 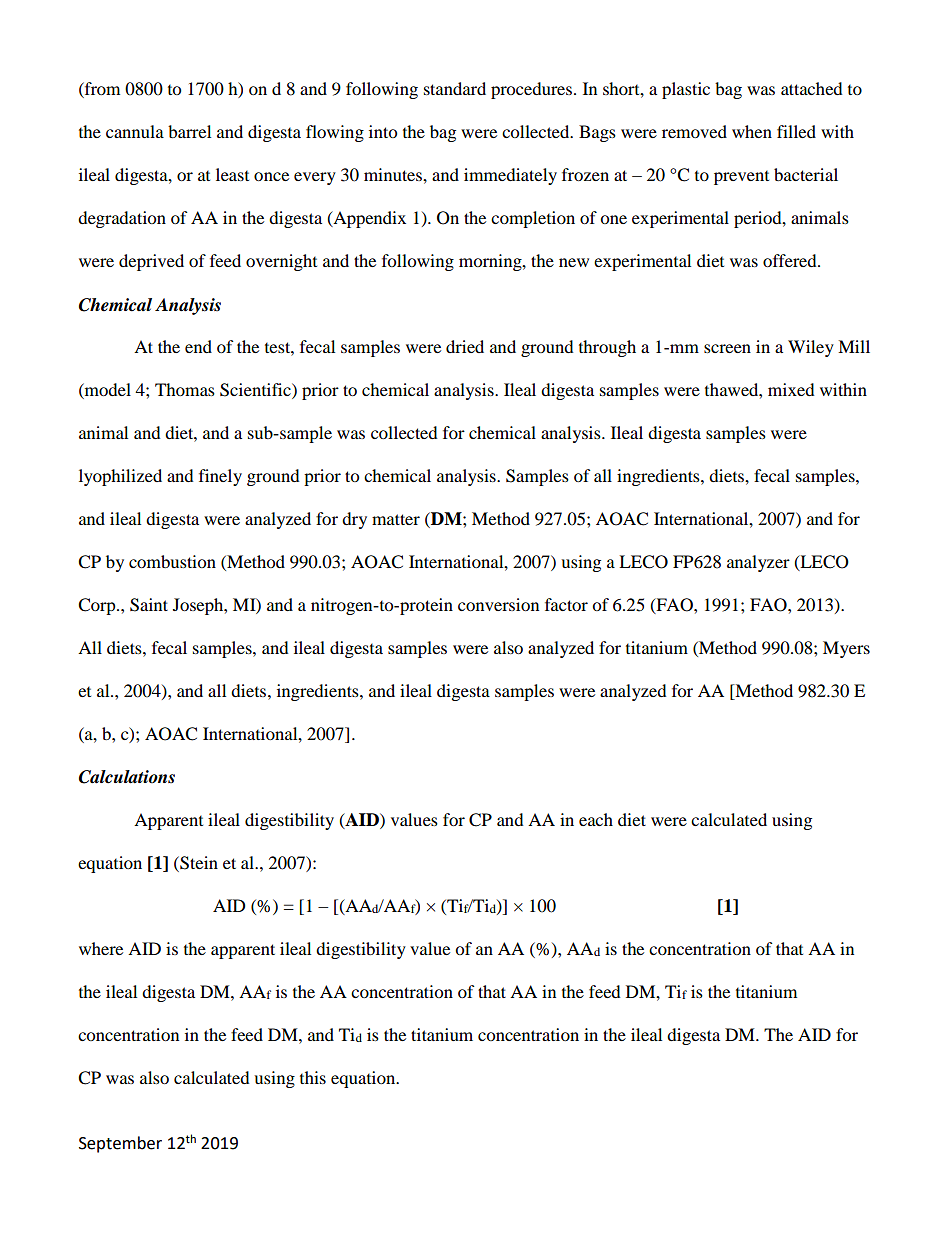 What do you see at coordinates (465, 346) in the page?
I see `dried` at bounding box center [465, 346].
